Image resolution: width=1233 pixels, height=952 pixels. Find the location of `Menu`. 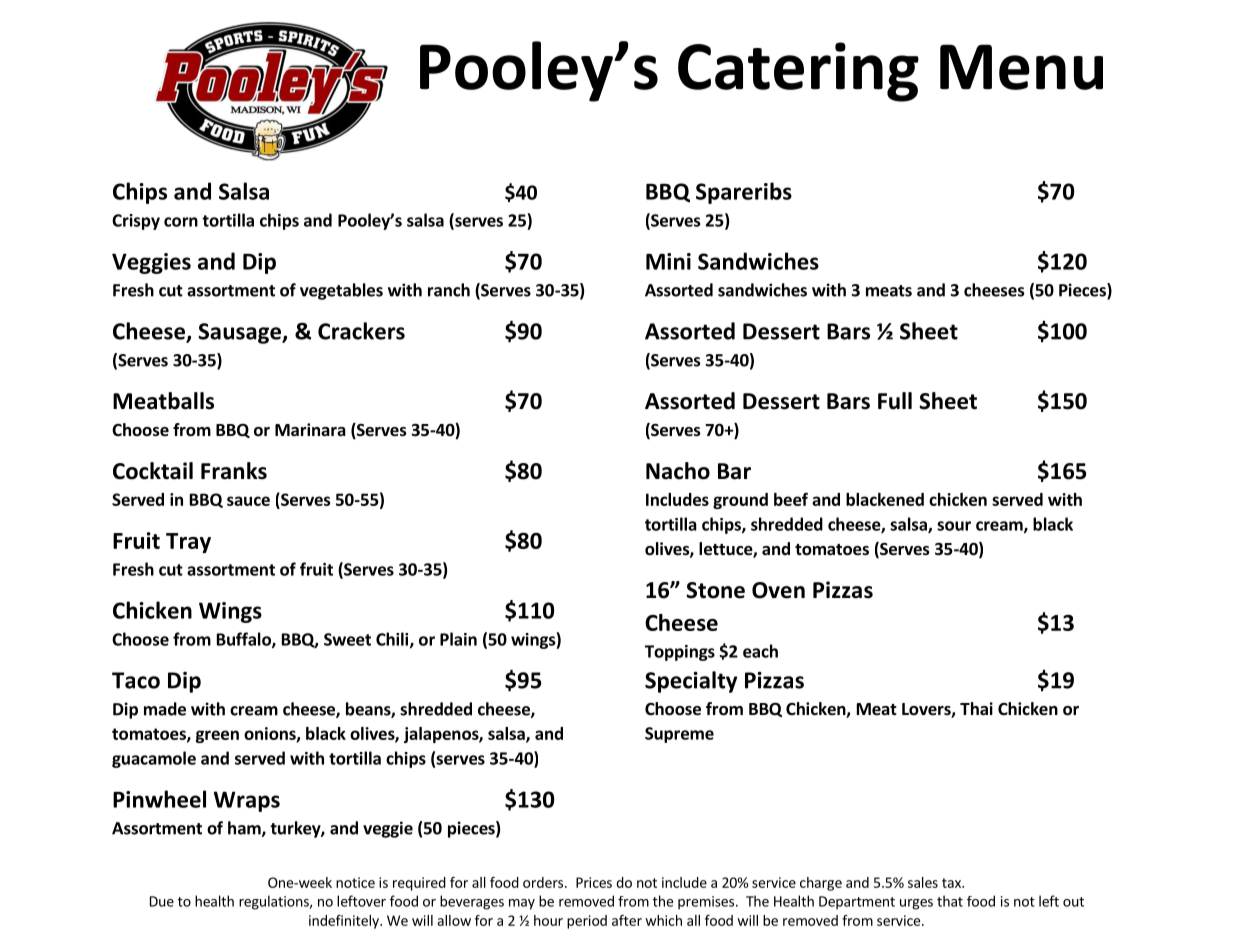

Menu is located at coordinates (1021, 67).
